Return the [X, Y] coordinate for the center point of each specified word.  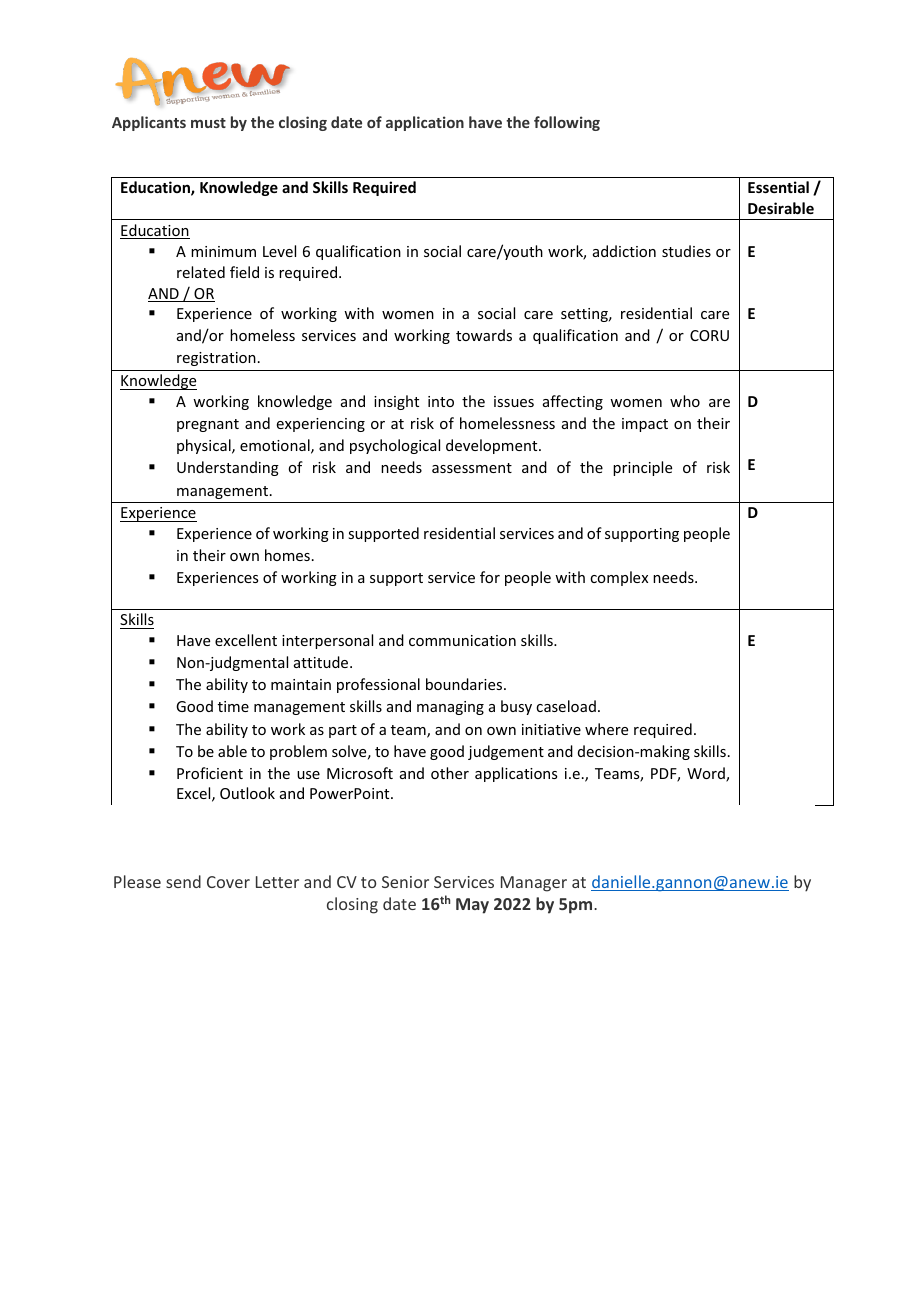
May [472, 906]
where [606, 729]
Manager [534, 884]
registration [216, 359]
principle [642, 468]
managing [450, 708]
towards [484, 335]
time [233, 706]
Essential [778, 187]
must [208, 123]
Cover [228, 882]
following [567, 123]
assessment [472, 468]
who [685, 401]
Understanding [228, 468]
